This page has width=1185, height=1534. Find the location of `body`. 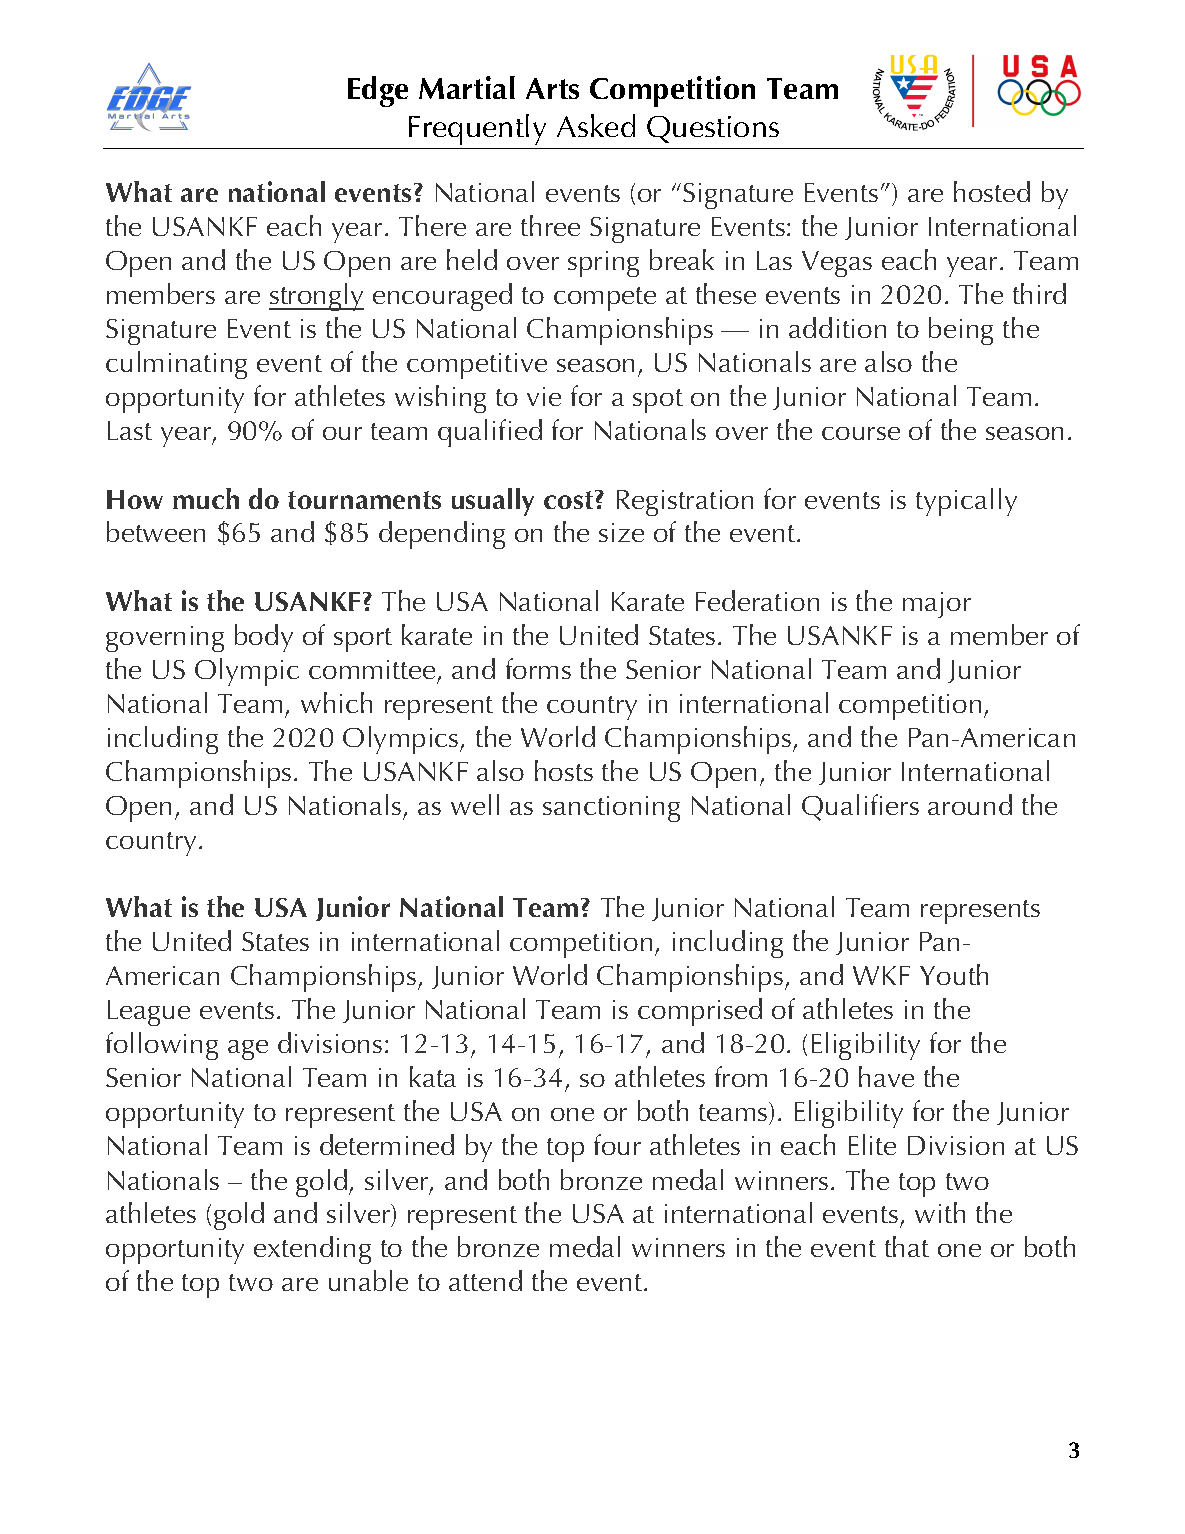

body is located at coordinates (264, 638).
